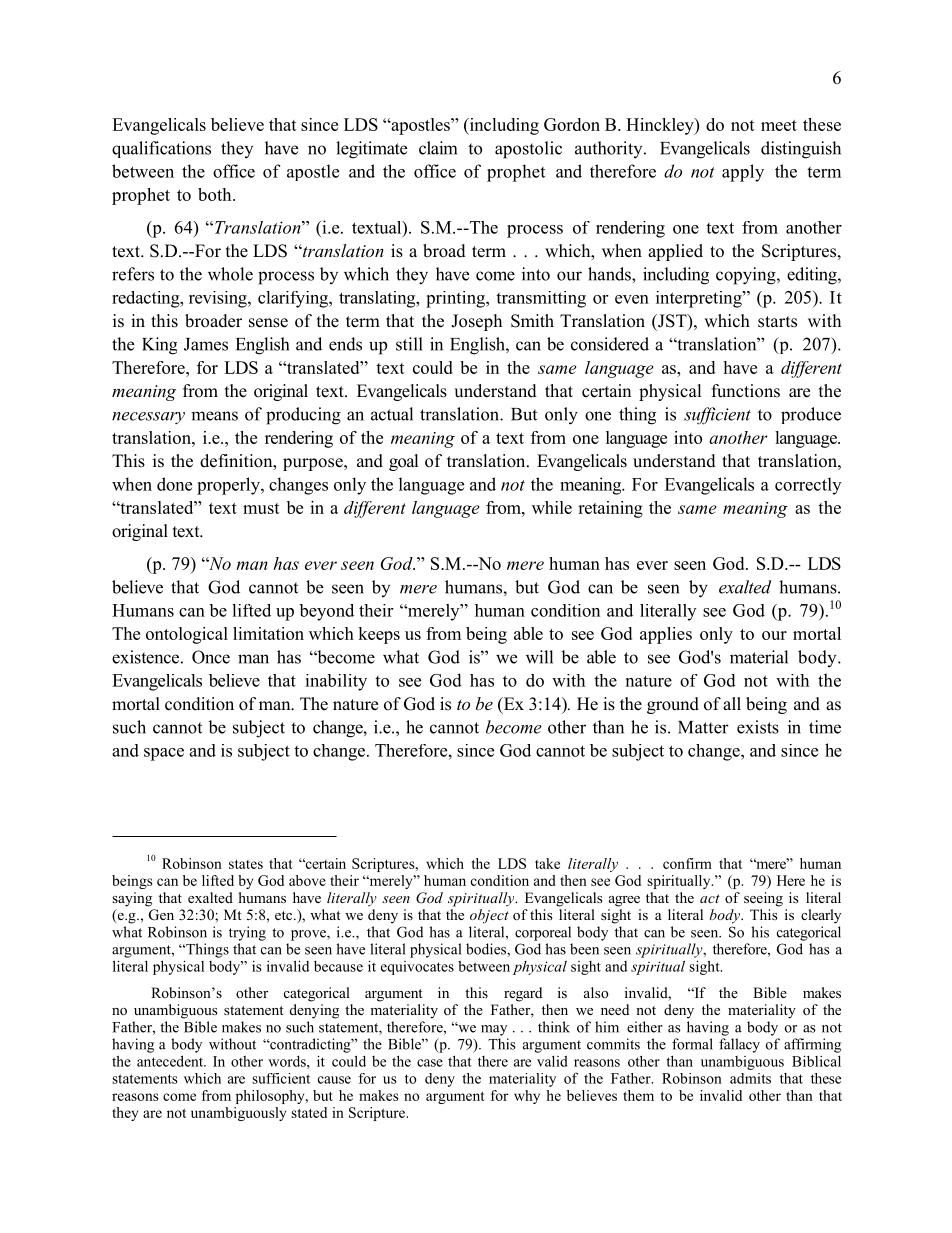 Image resolution: width=952 pixels, height=1233 pixels. I want to click on apply, so click(743, 173).
